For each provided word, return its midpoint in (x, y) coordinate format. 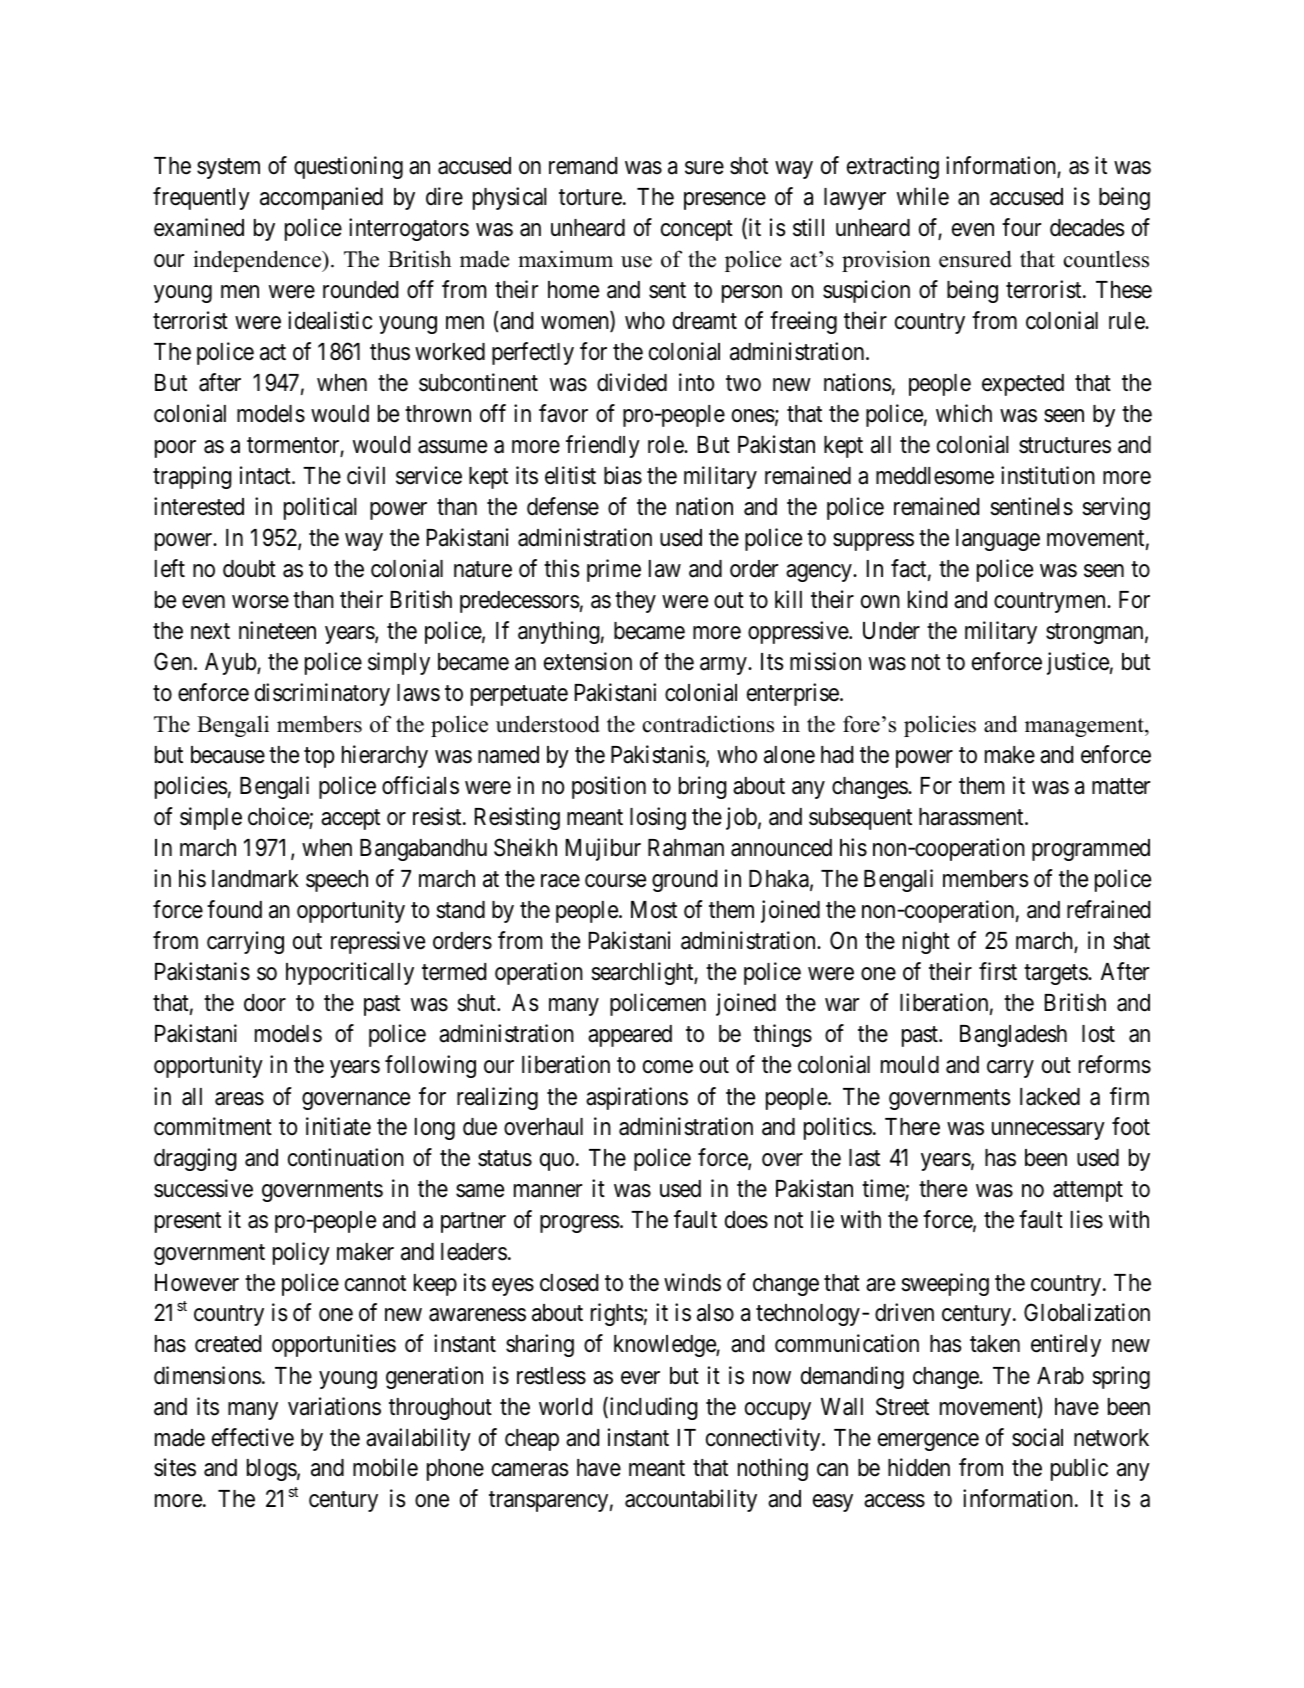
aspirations (637, 1098)
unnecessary (1048, 1131)
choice (279, 818)
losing (658, 818)
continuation (346, 1157)
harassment (972, 817)
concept (697, 231)
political (320, 508)
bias (623, 475)
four (1021, 227)
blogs (272, 1470)
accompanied (321, 198)
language (998, 540)
